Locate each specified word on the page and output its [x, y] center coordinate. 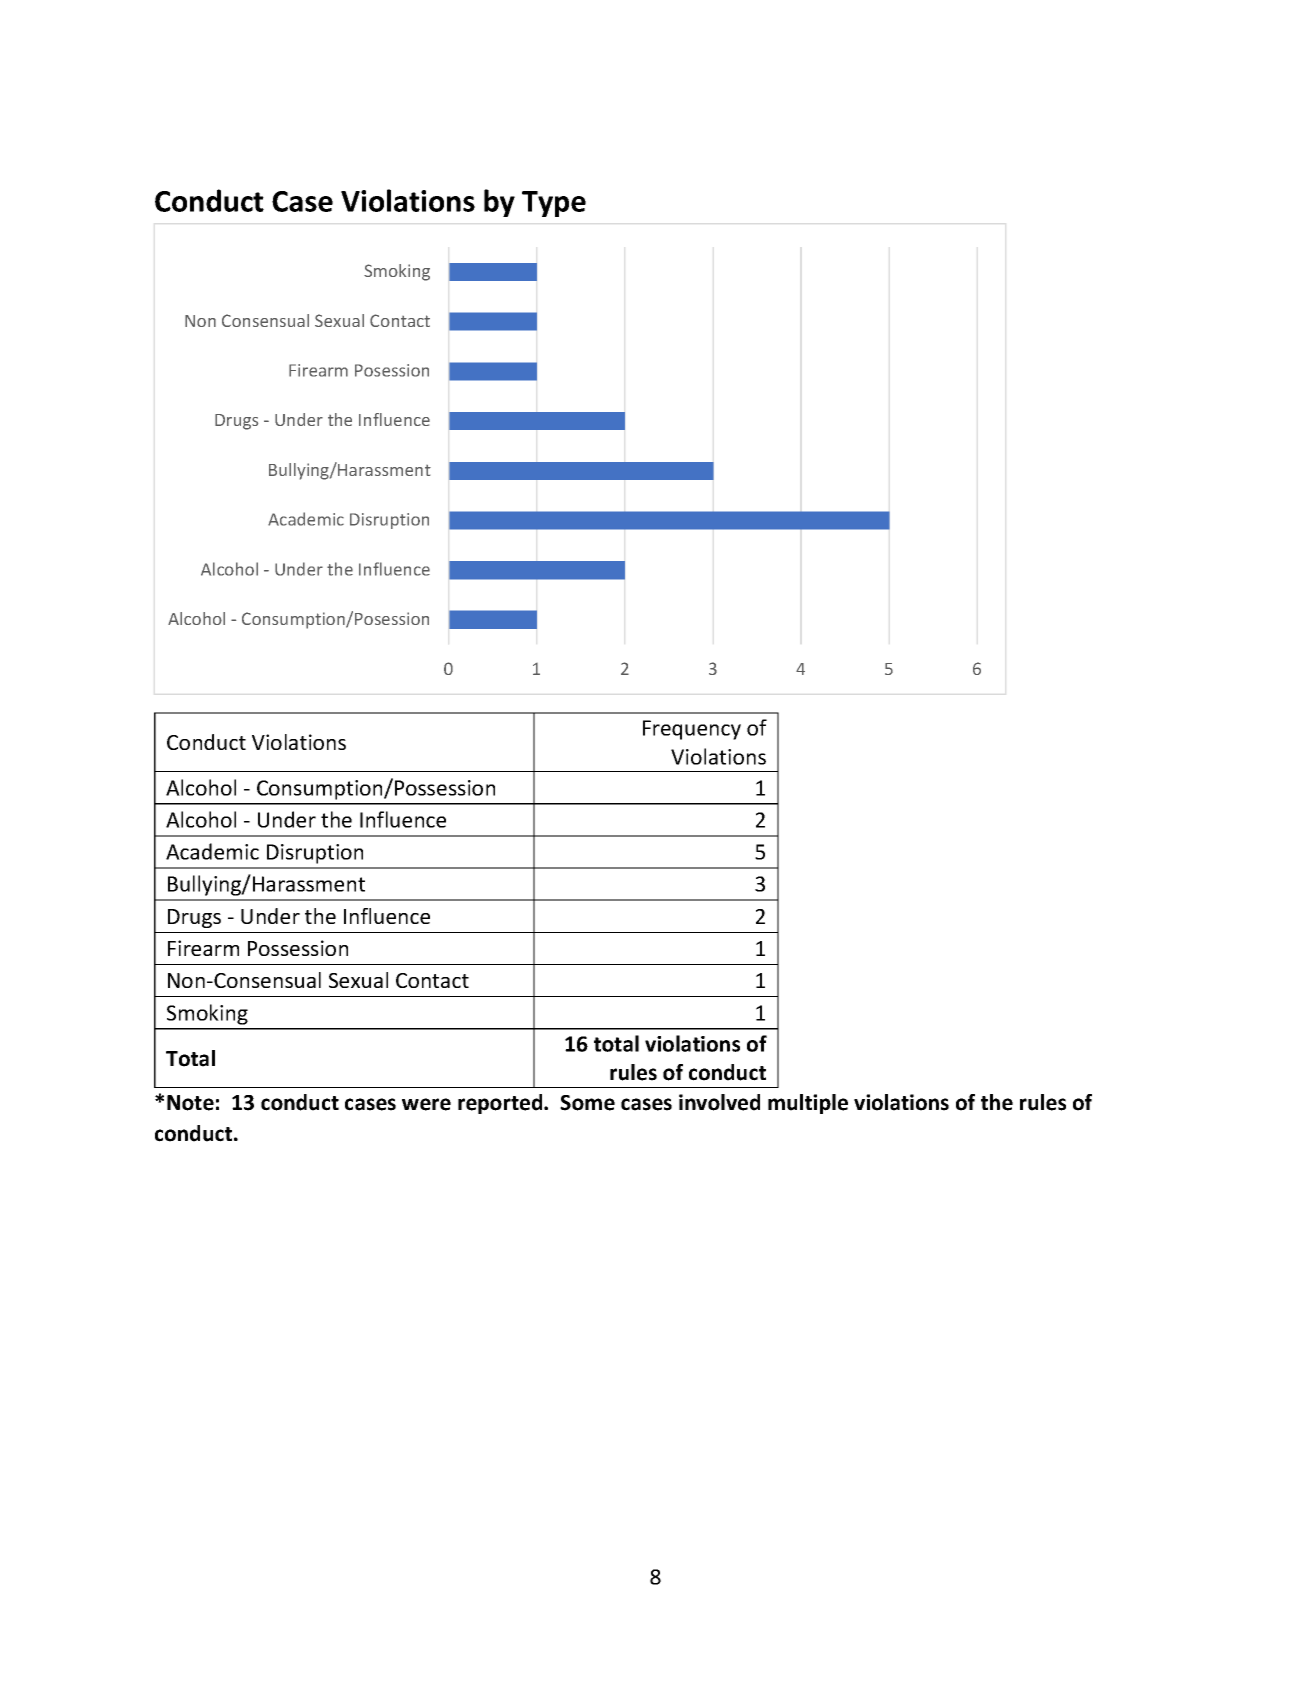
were [426, 1104]
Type [554, 204]
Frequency [692, 730]
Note [190, 1103]
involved [719, 1102]
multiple [808, 1104]
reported [501, 1104]
